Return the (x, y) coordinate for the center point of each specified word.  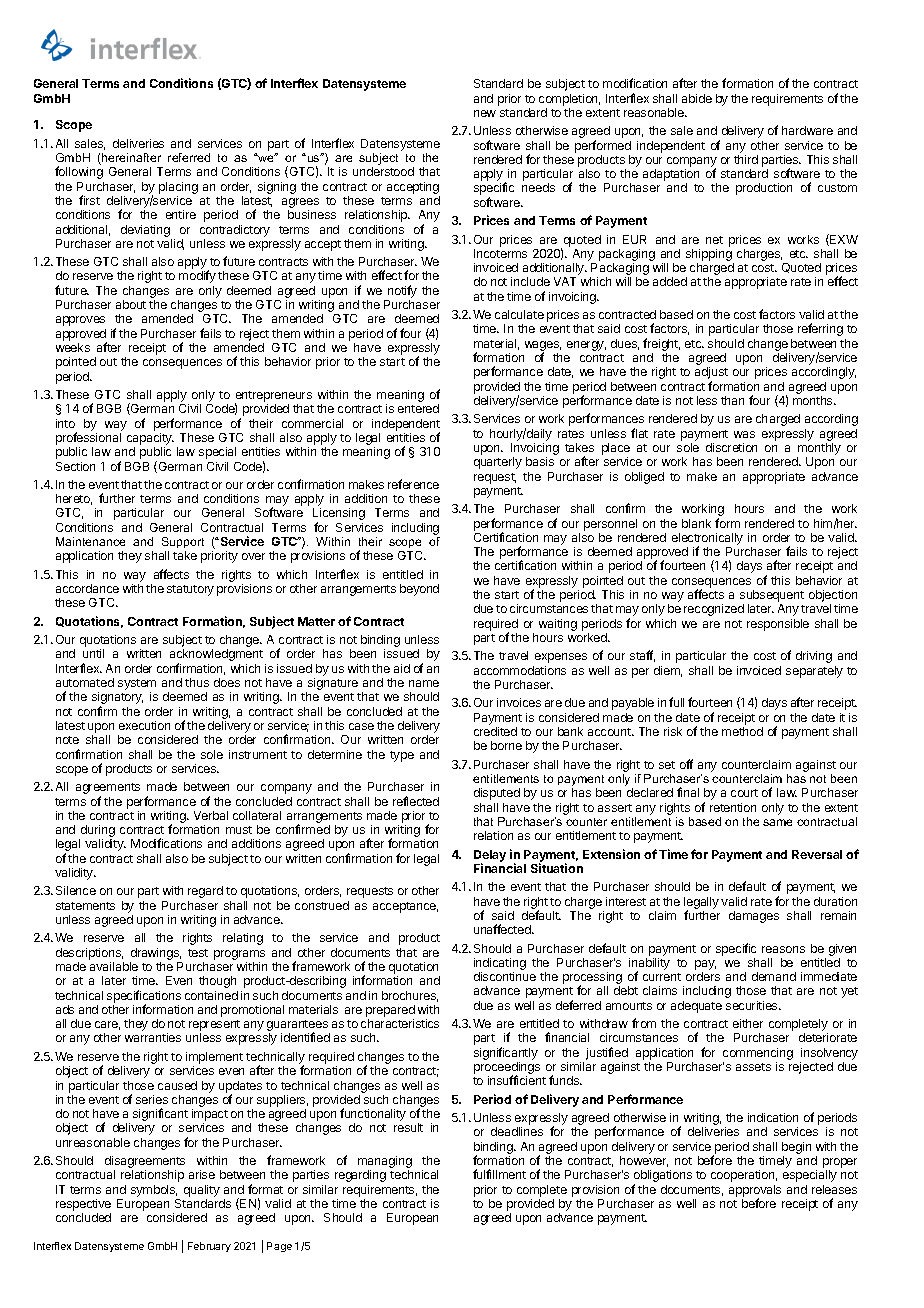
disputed (497, 794)
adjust (711, 374)
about (131, 304)
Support (183, 542)
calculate (519, 314)
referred (189, 157)
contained (211, 995)
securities (753, 1005)
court (744, 793)
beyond (419, 590)
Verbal (211, 815)
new (485, 113)
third (746, 159)
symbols (154, 1191)
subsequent (772, 596)
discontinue (505, 976)
